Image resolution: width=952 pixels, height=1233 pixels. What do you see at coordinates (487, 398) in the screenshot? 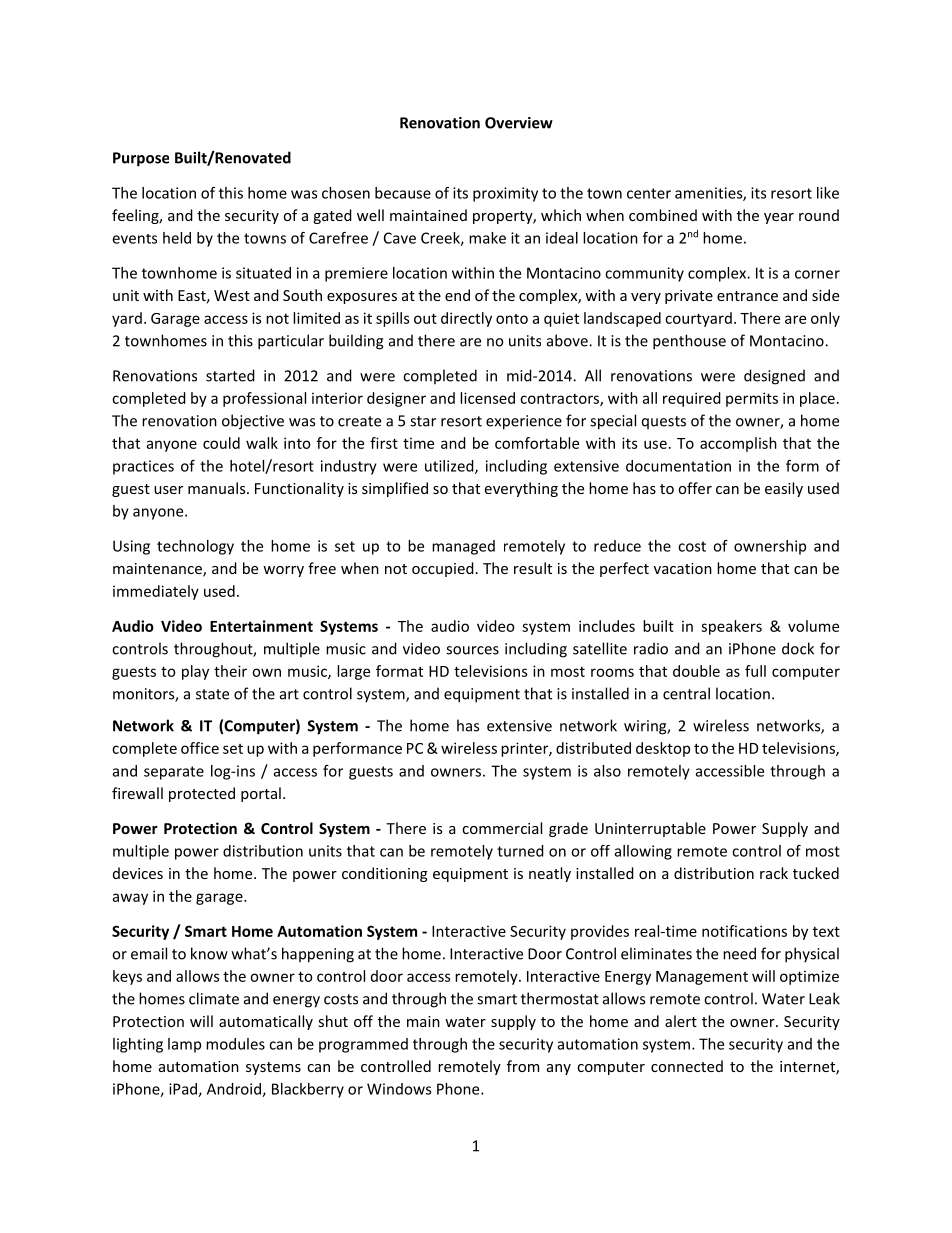
I see `licensed` at bounding box center [487, 398].
